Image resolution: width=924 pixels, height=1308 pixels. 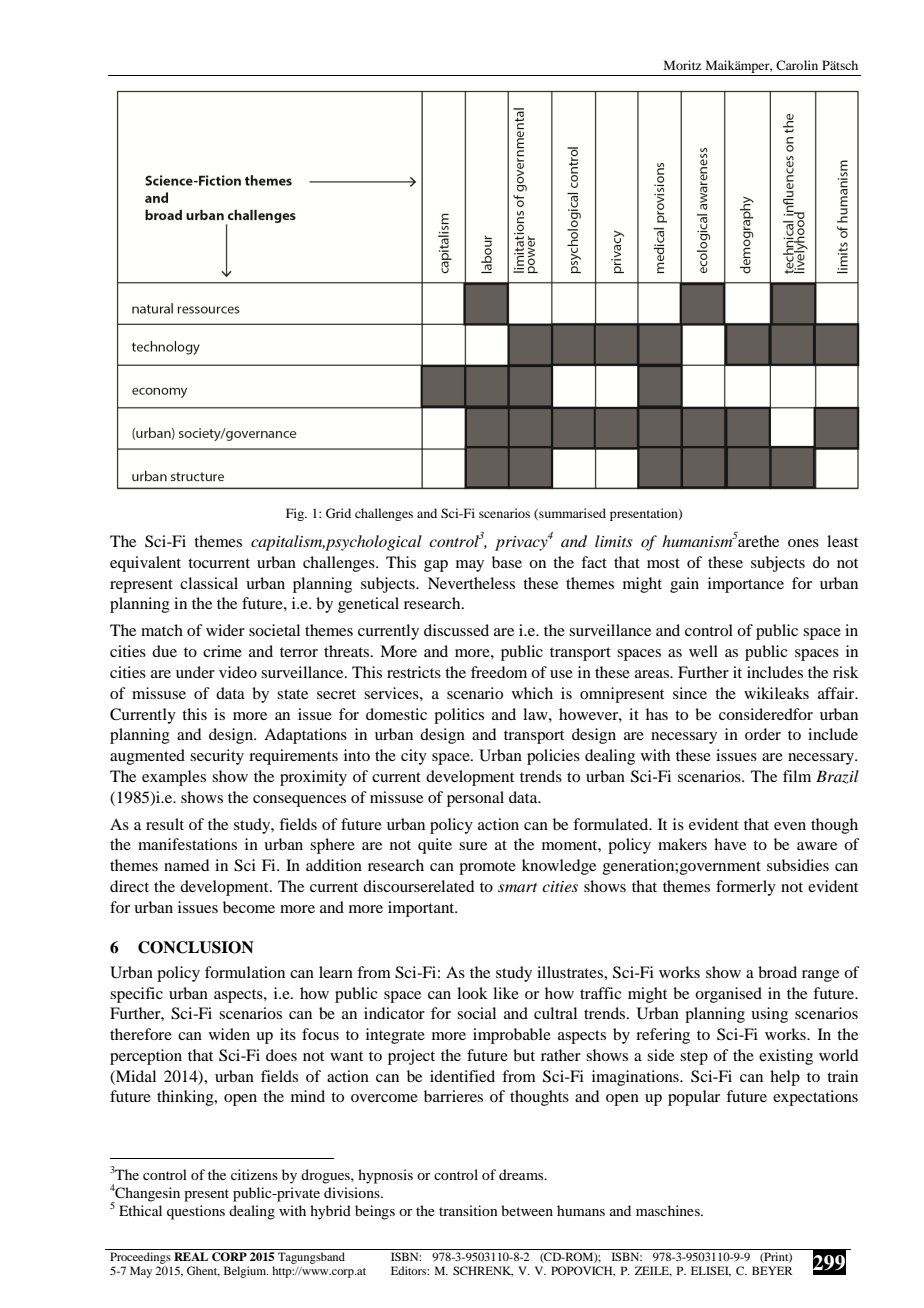 What do you see at coordinates (472, 993) in the screenshot?
I see `look` at bounding box center [472, 993].
